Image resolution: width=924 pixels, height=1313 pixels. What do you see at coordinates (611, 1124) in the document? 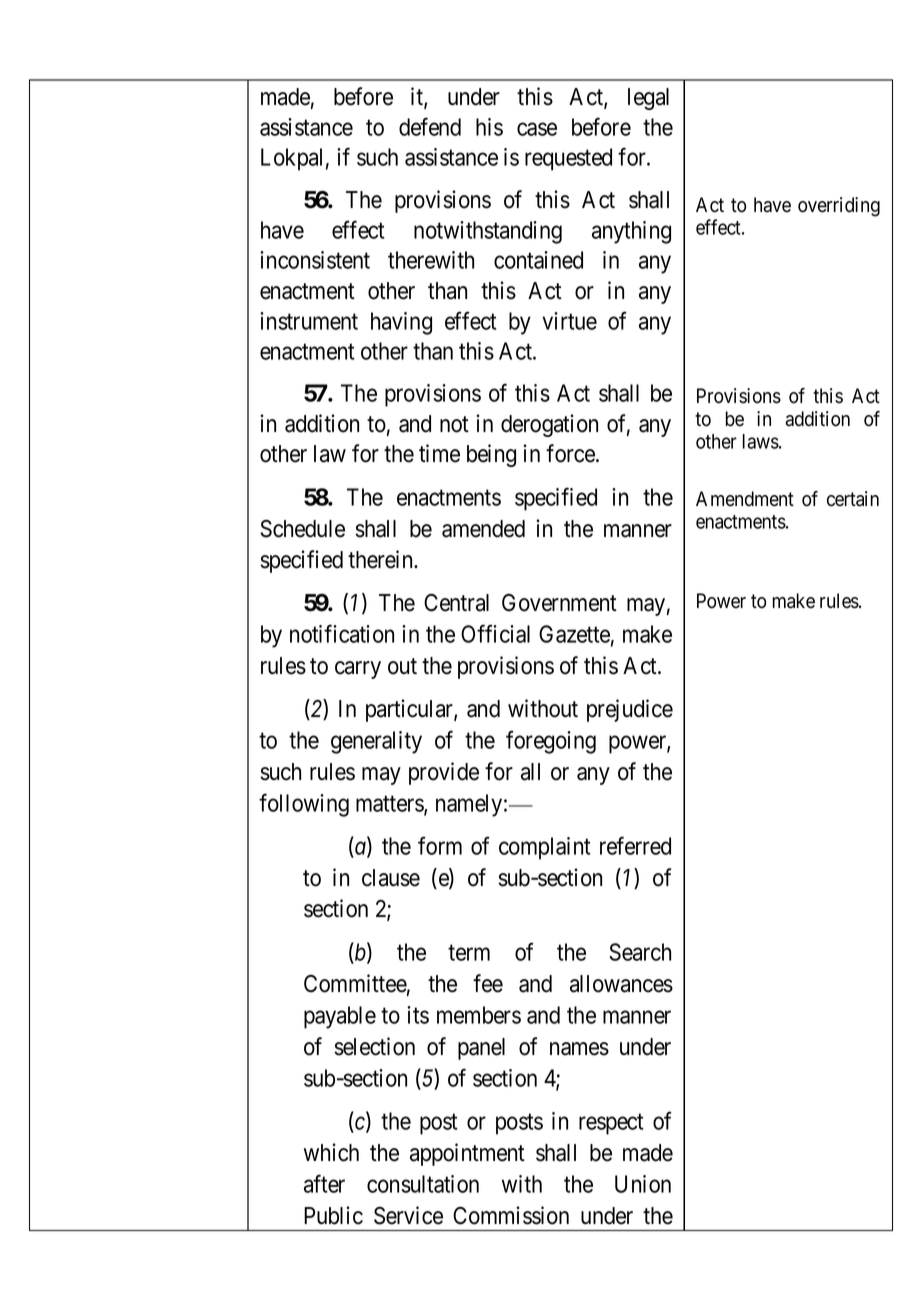
I see `respect` at bounding box center [611, 1124].
